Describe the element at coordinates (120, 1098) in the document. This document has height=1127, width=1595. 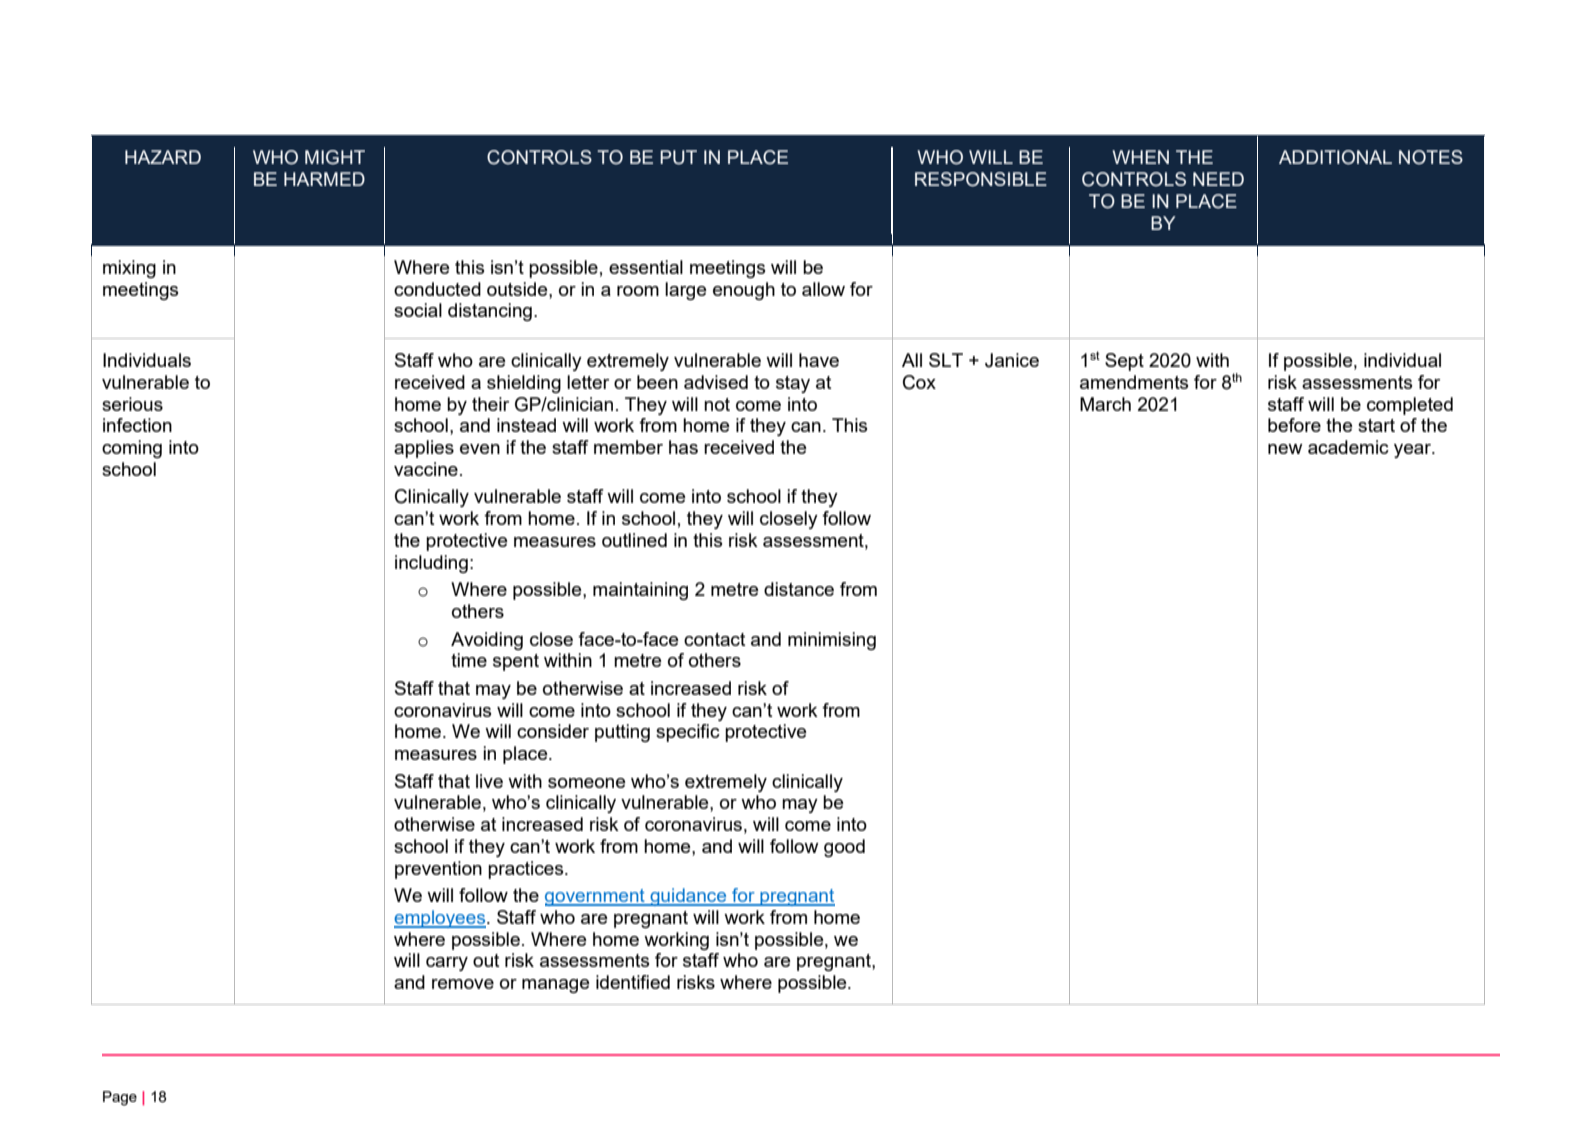
I see `Page` at that location.
